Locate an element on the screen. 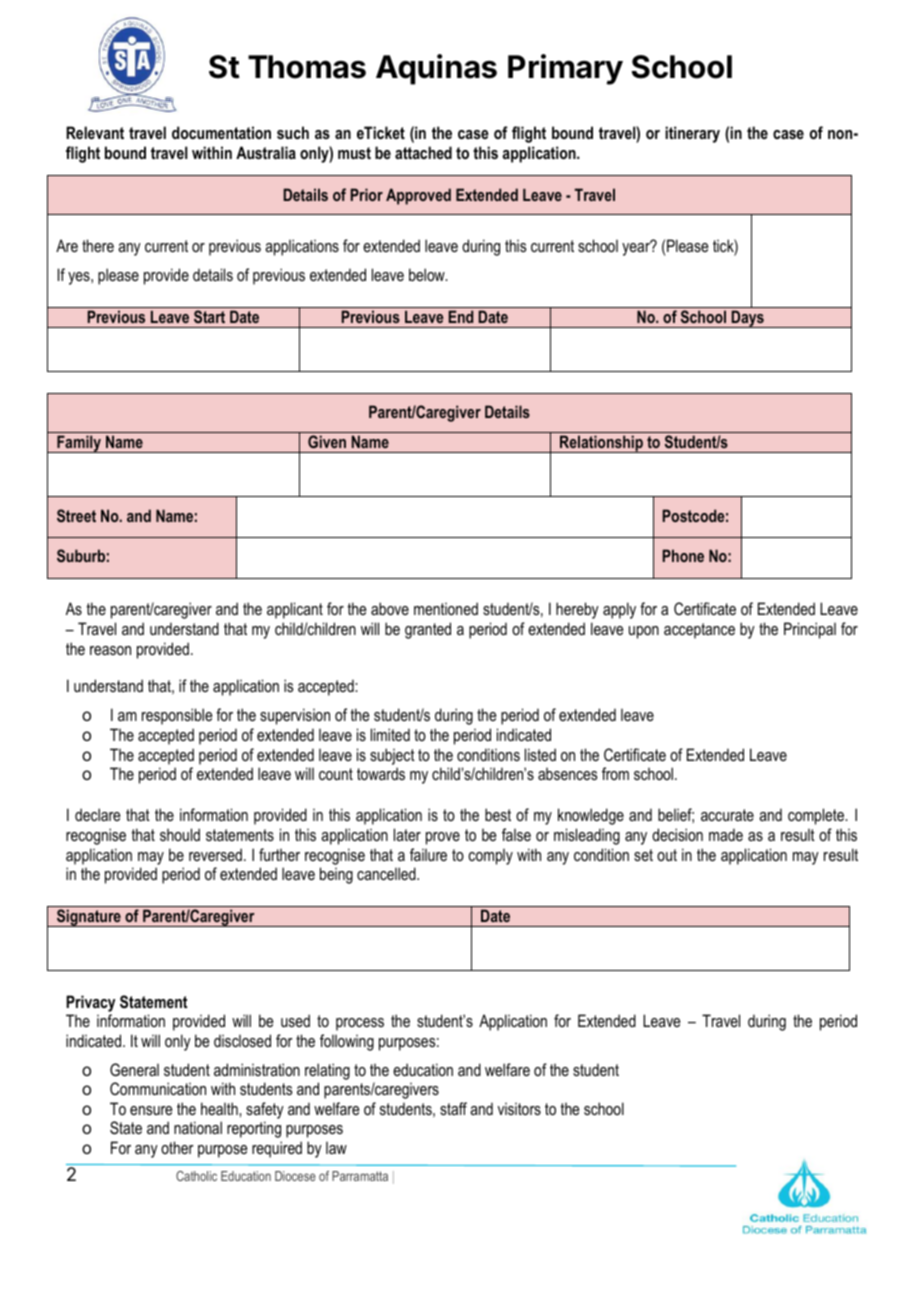  cancelled is located at coordinates (387, 873).
